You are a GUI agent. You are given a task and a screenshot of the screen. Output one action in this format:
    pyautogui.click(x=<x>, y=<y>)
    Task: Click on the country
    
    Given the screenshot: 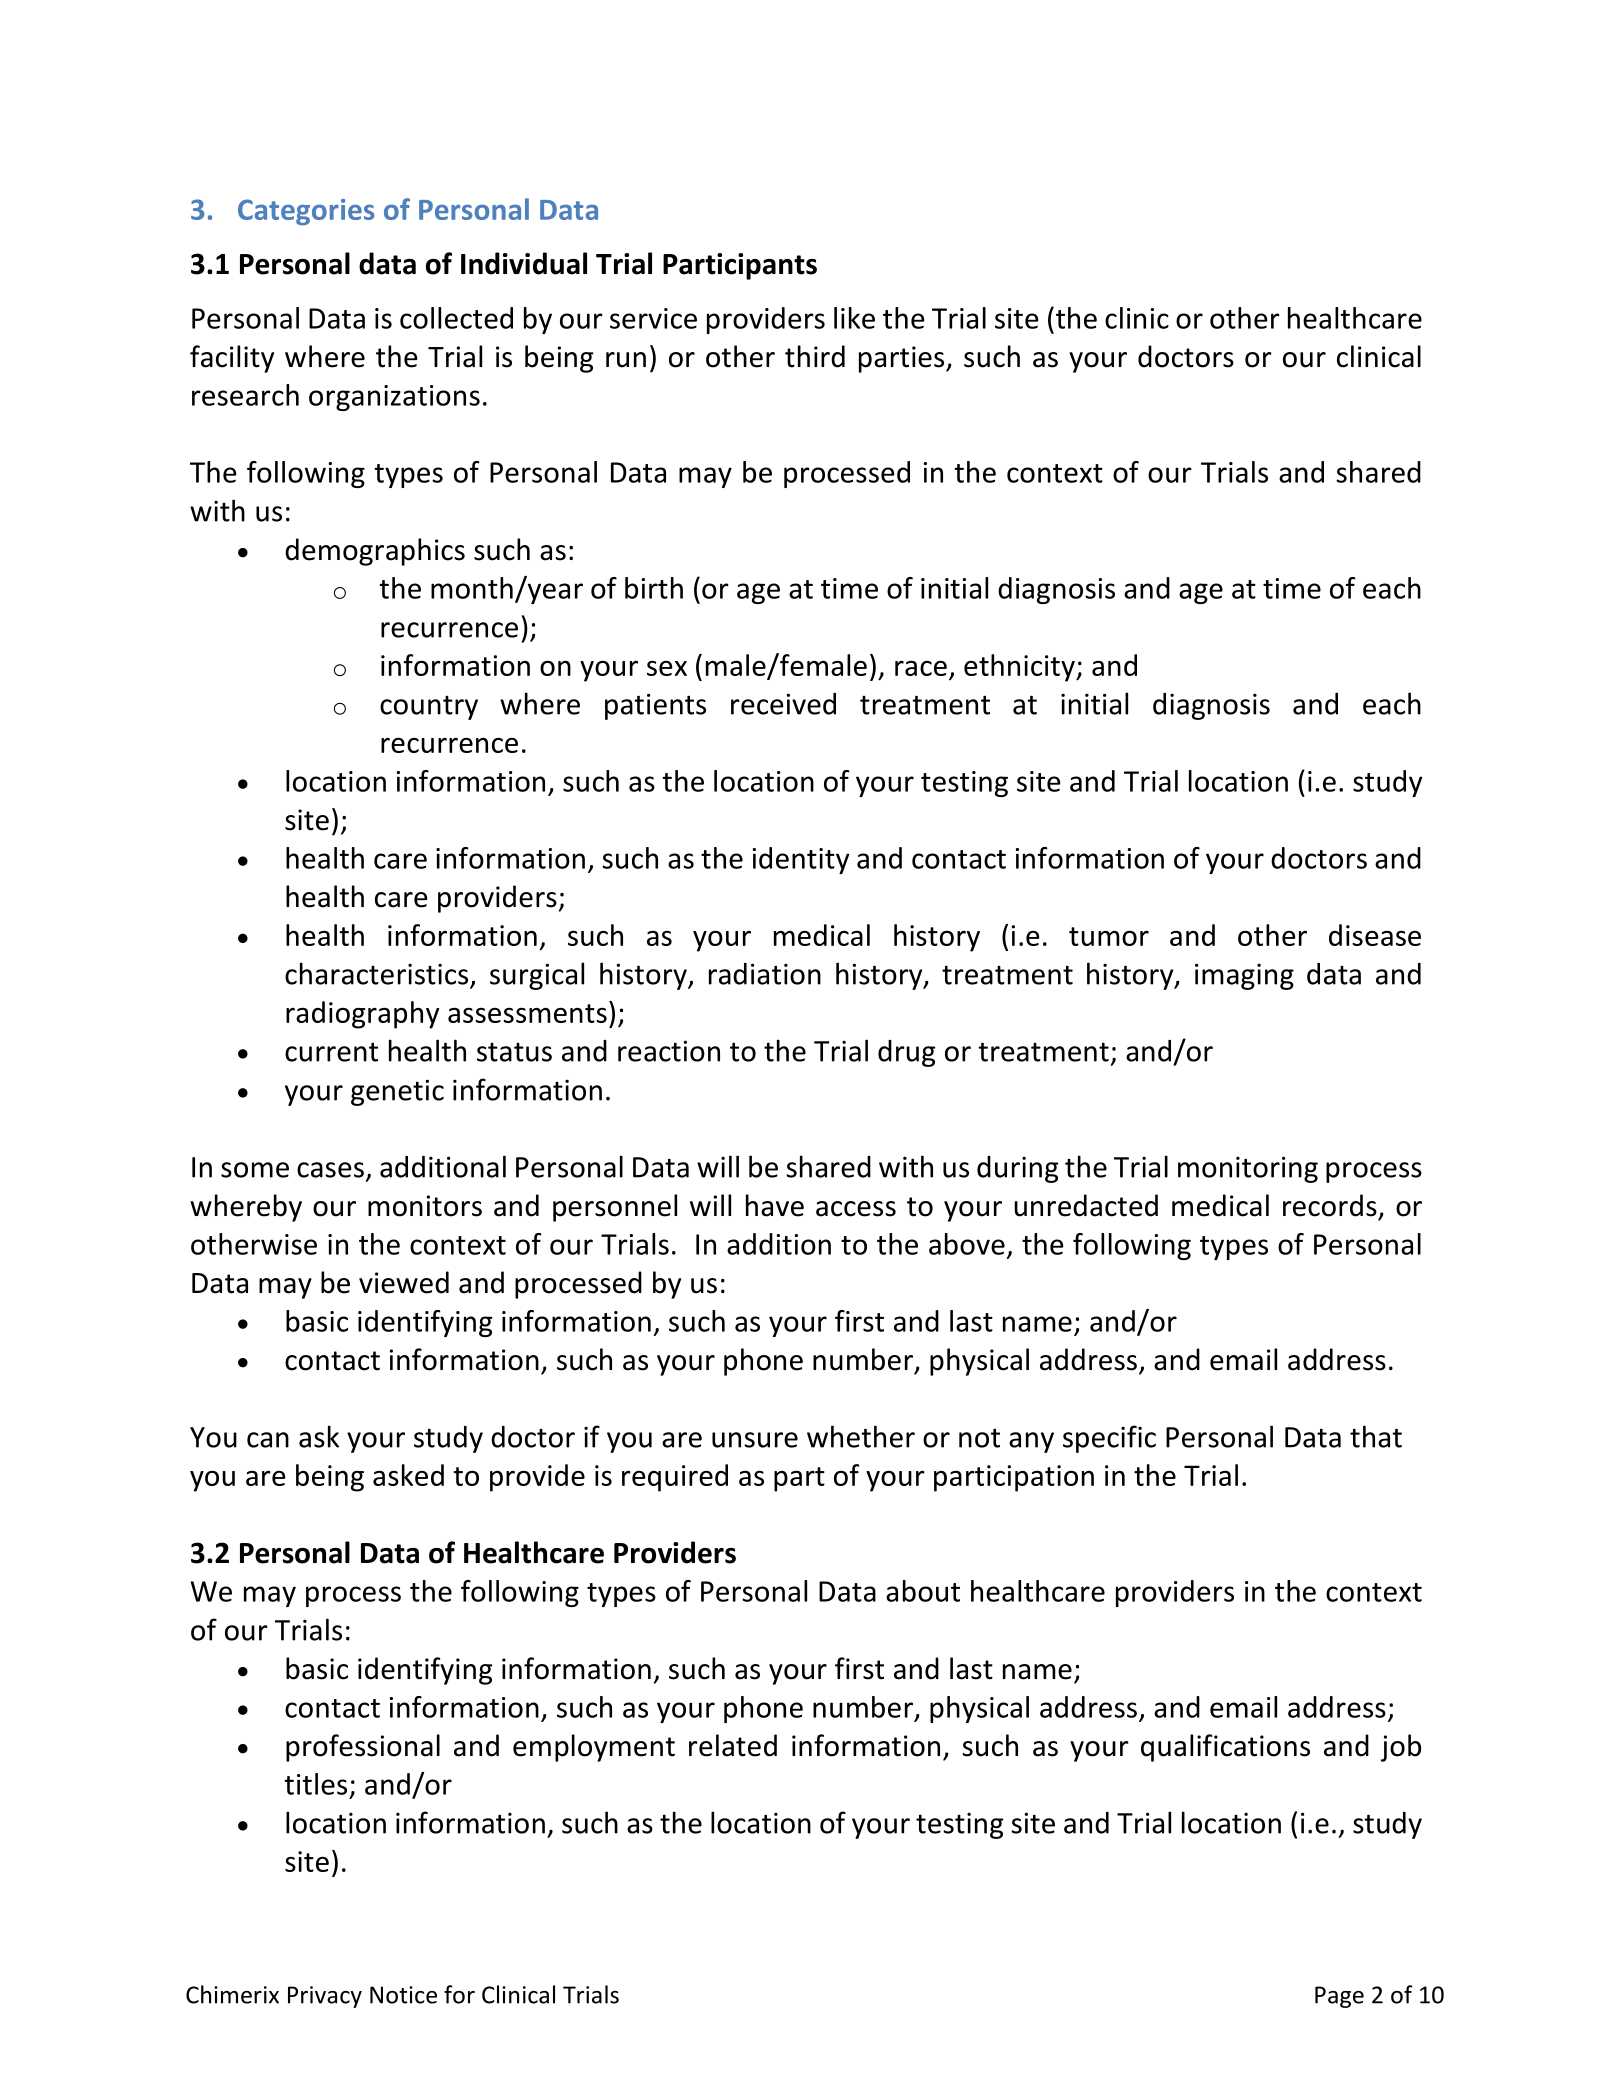 What is the action you would take?
    pyautogui.click(x=429, y=708)
